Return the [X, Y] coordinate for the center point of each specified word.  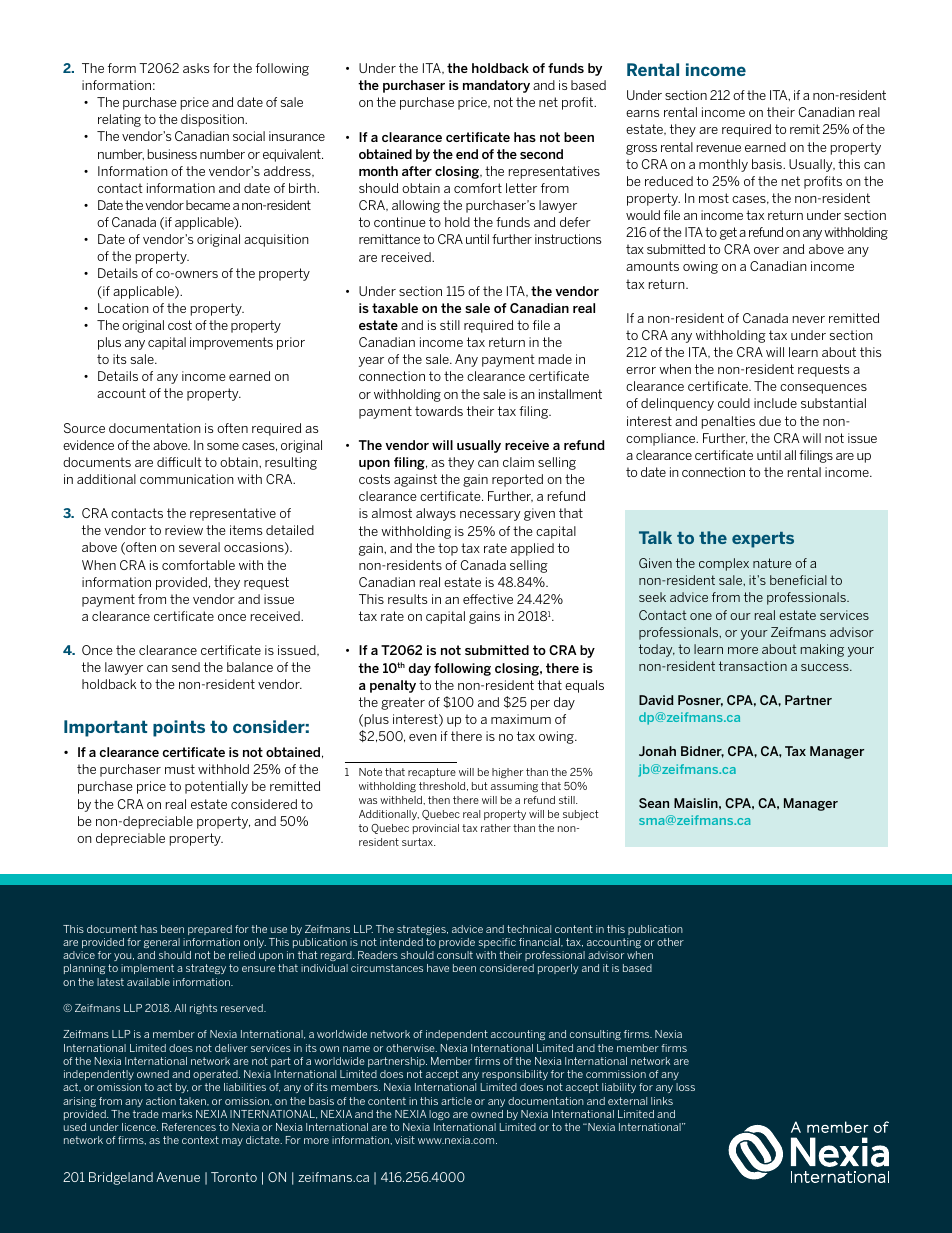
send [186, 667]
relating [119, 120]
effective [488, 599]
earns [642, 113]
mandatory [496, 86]
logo [439, 1115]
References [189, 1127]
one [701, 616]
